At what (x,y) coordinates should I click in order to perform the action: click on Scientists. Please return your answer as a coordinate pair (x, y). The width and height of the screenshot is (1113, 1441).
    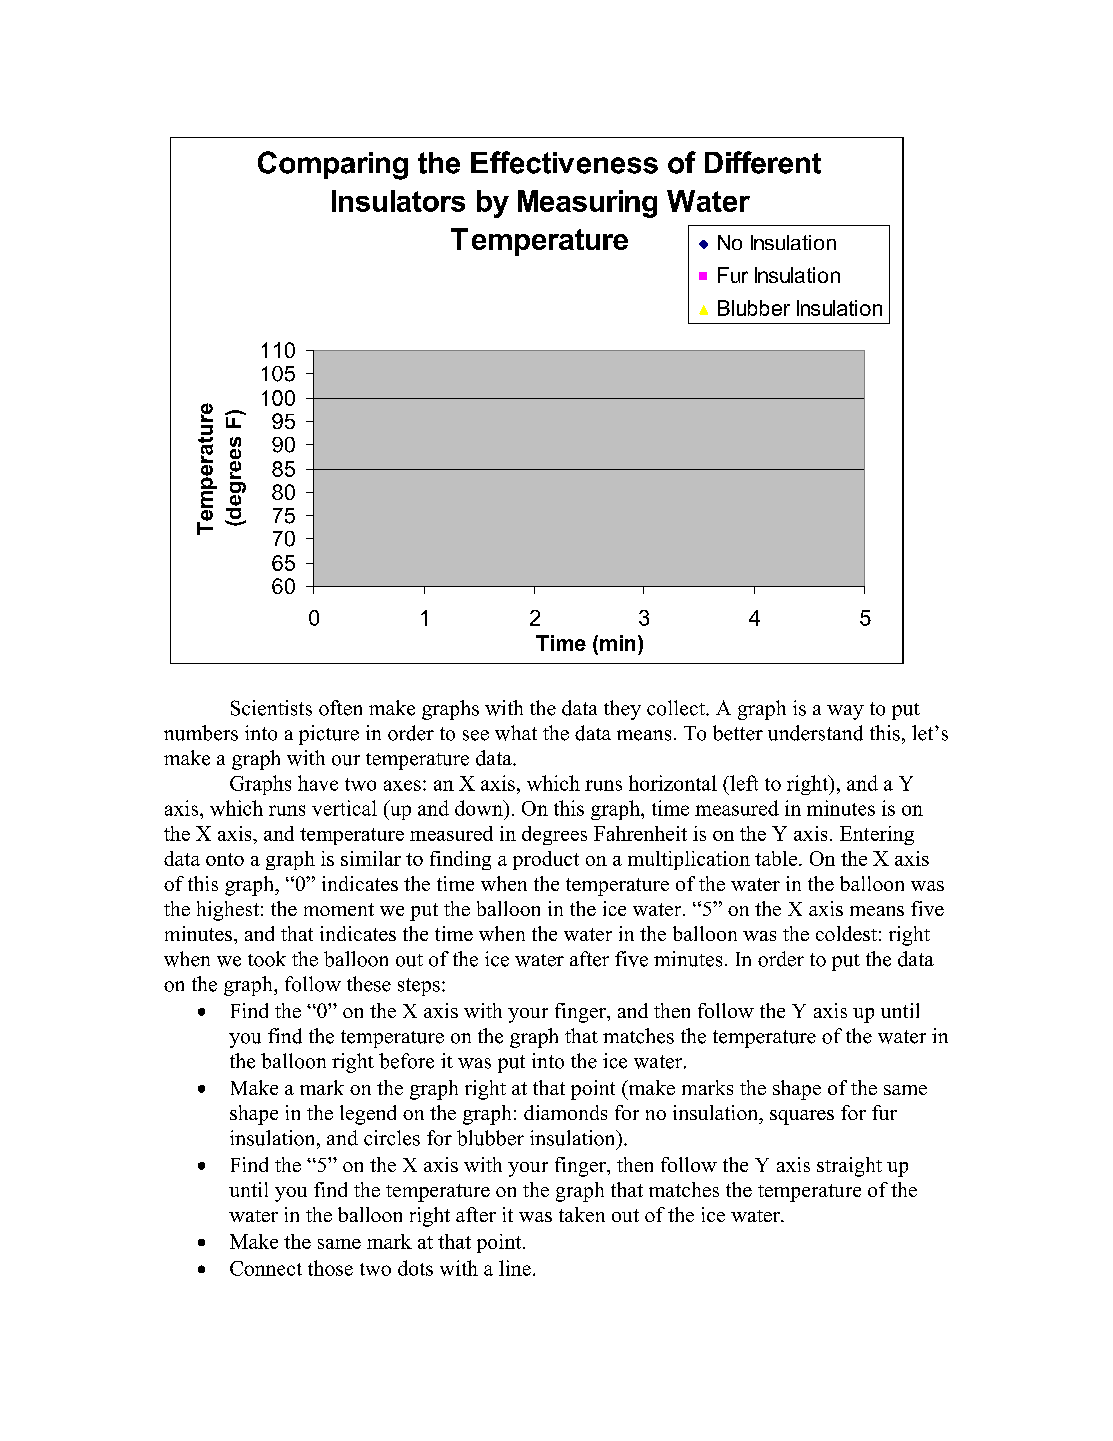
    Looking at the image, I should click on (271, 708).
